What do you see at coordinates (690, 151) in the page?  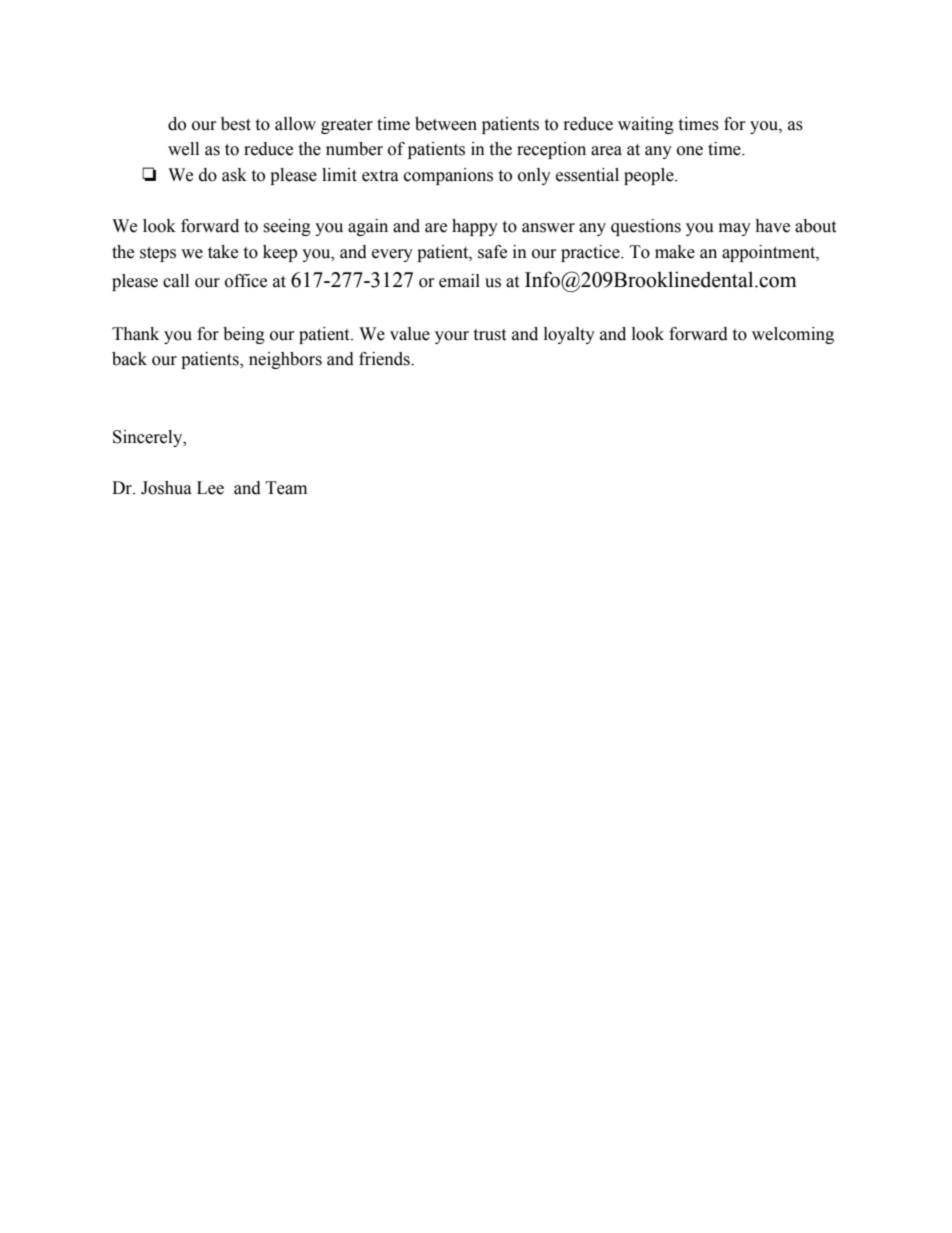 I see `one` at bounding box center [690, 151].
